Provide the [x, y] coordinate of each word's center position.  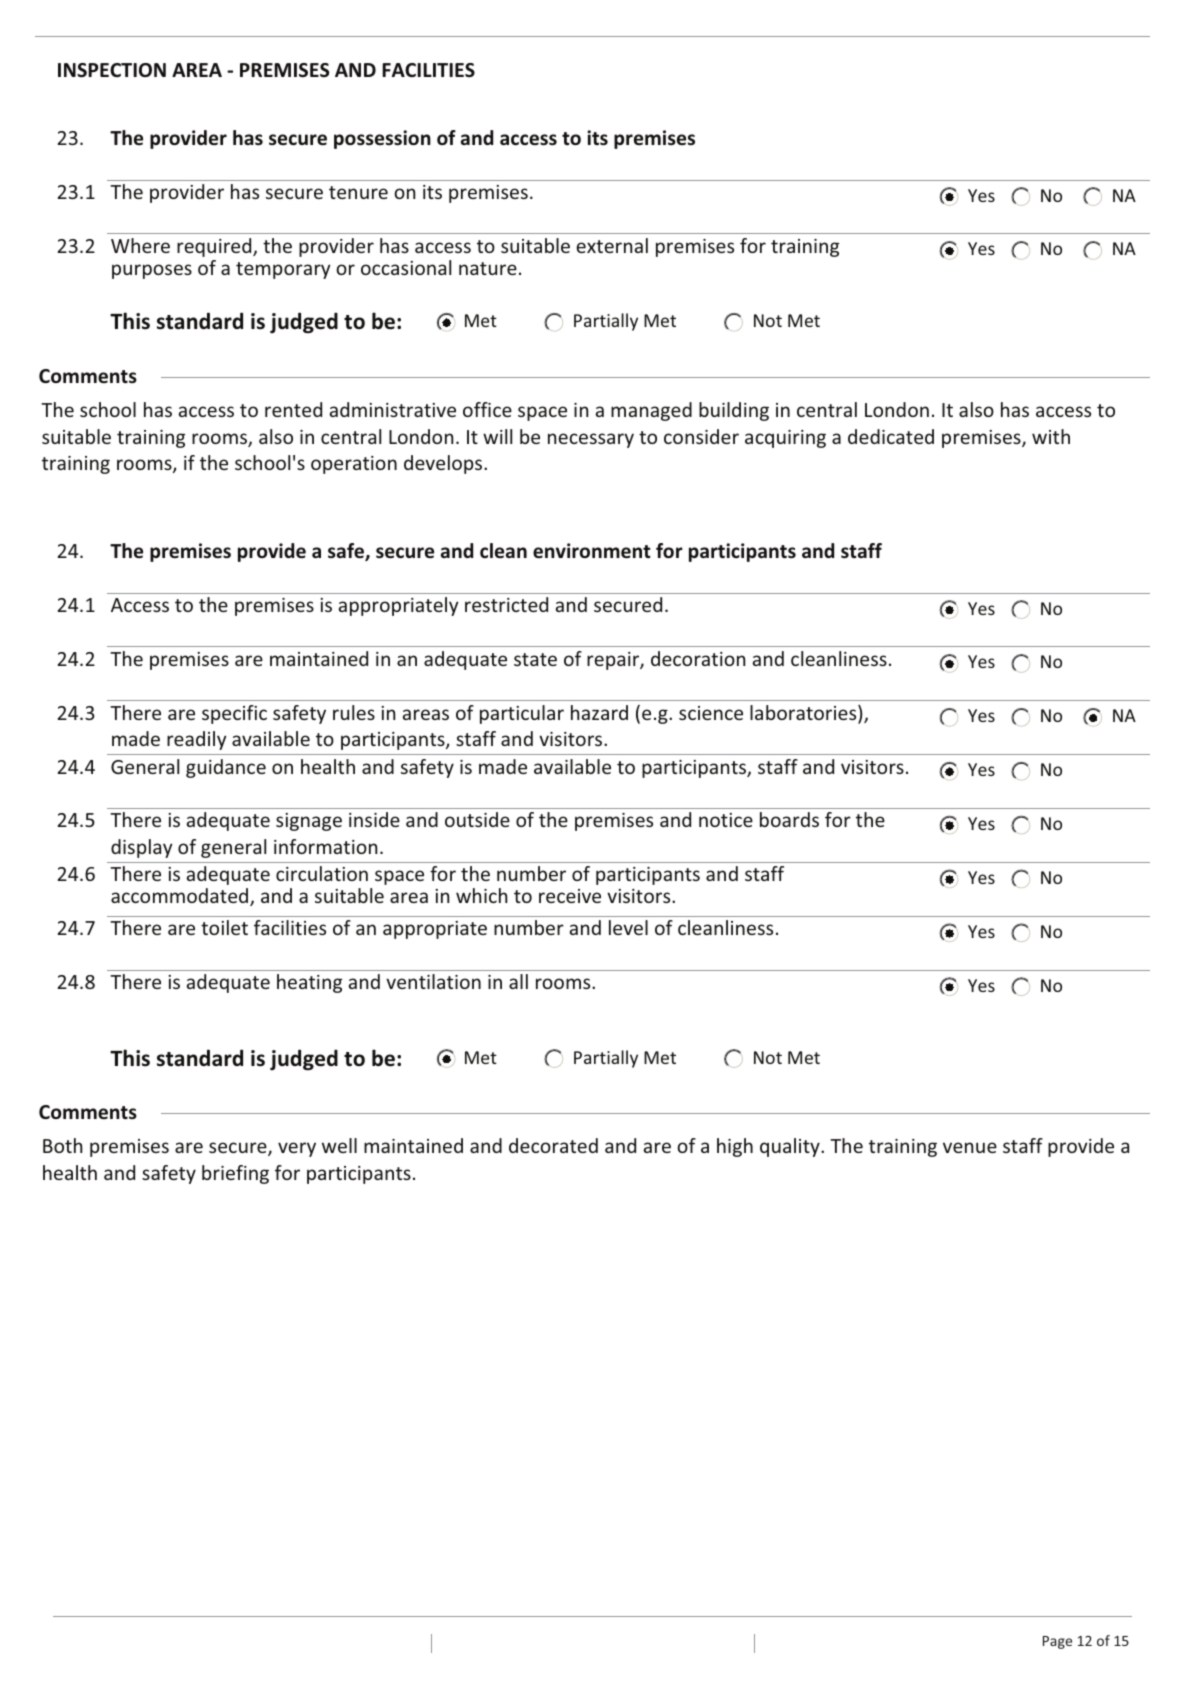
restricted [506, 604]
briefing [235, 1174]
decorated [553, 1145]
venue [970, 1147]
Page [1057, 1642]
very [297, 1149]
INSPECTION [112, 70]
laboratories [804, 714]
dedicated [891, 436]
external [612, 245]
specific [234, 714]
